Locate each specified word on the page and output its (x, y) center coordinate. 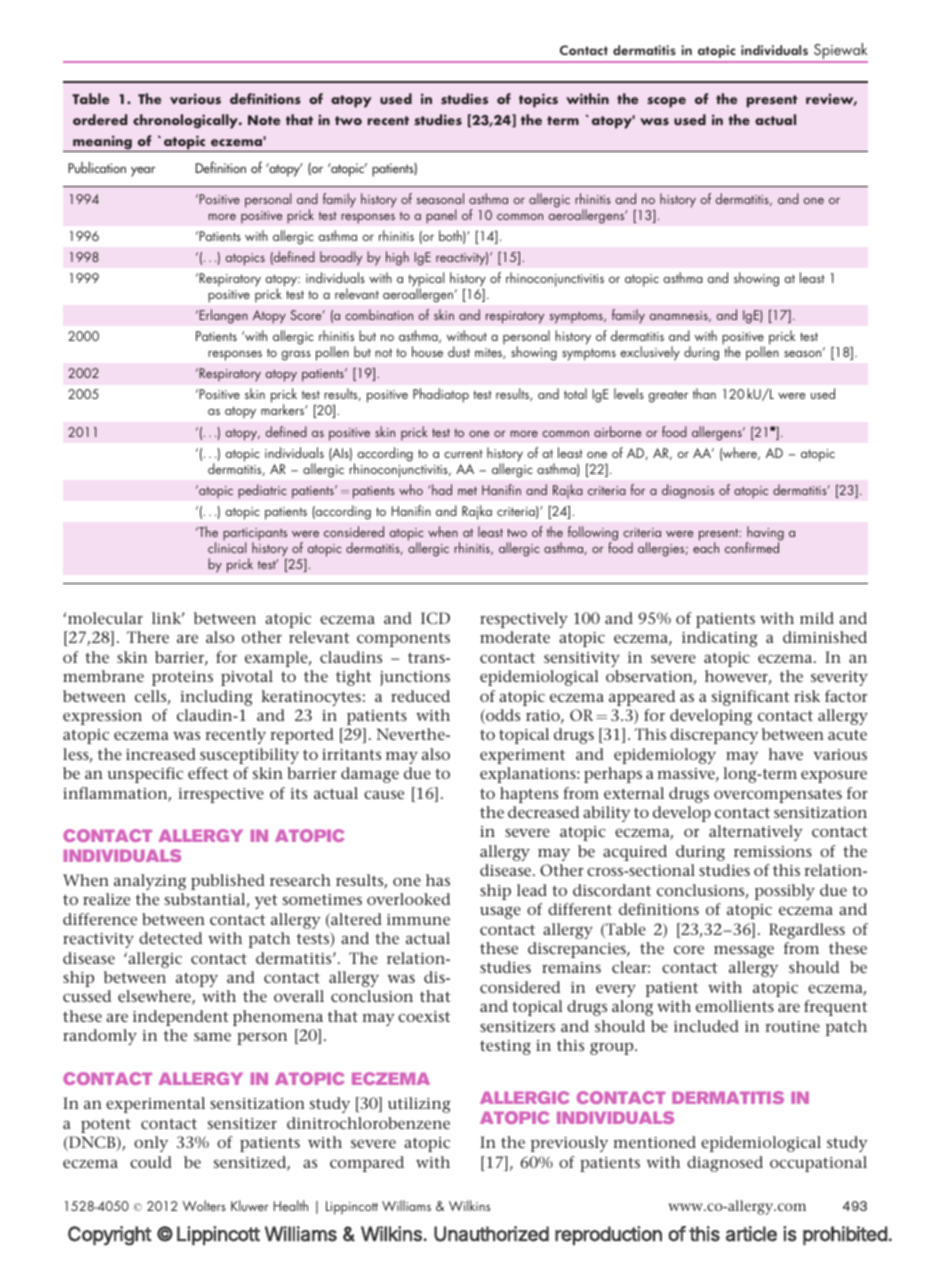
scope (666, 102)
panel (441, 216)
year (143, 172)
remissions (773, 851)
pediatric (262, 491)
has (438, 880)
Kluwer (250, 1205)
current (463, 454)
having (765, 534)
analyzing (150, 882)
